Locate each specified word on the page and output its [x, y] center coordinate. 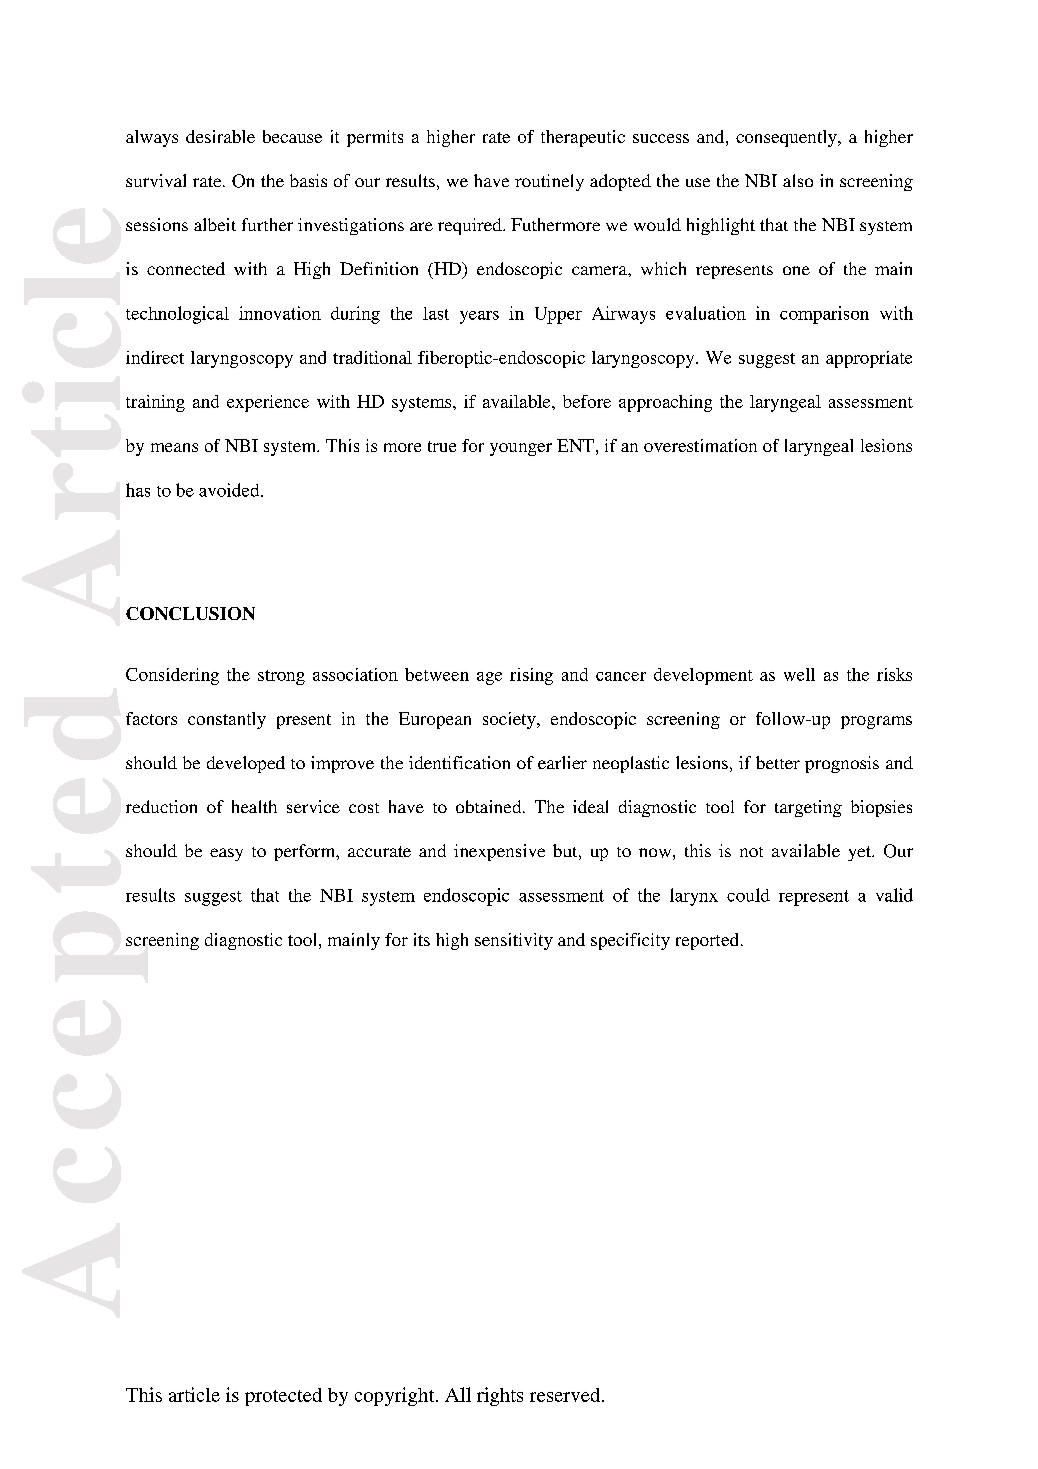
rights [500, 1396]
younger [521, 449]
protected [283, 1397]
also [798, 180]
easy [226, 854]
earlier [562, 762]
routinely [549, 182]
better [778, 762]
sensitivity [514, 941]
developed [246, 764]
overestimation [700, 445]
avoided [230, 490]
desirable [220, 136]
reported [707, 941]
